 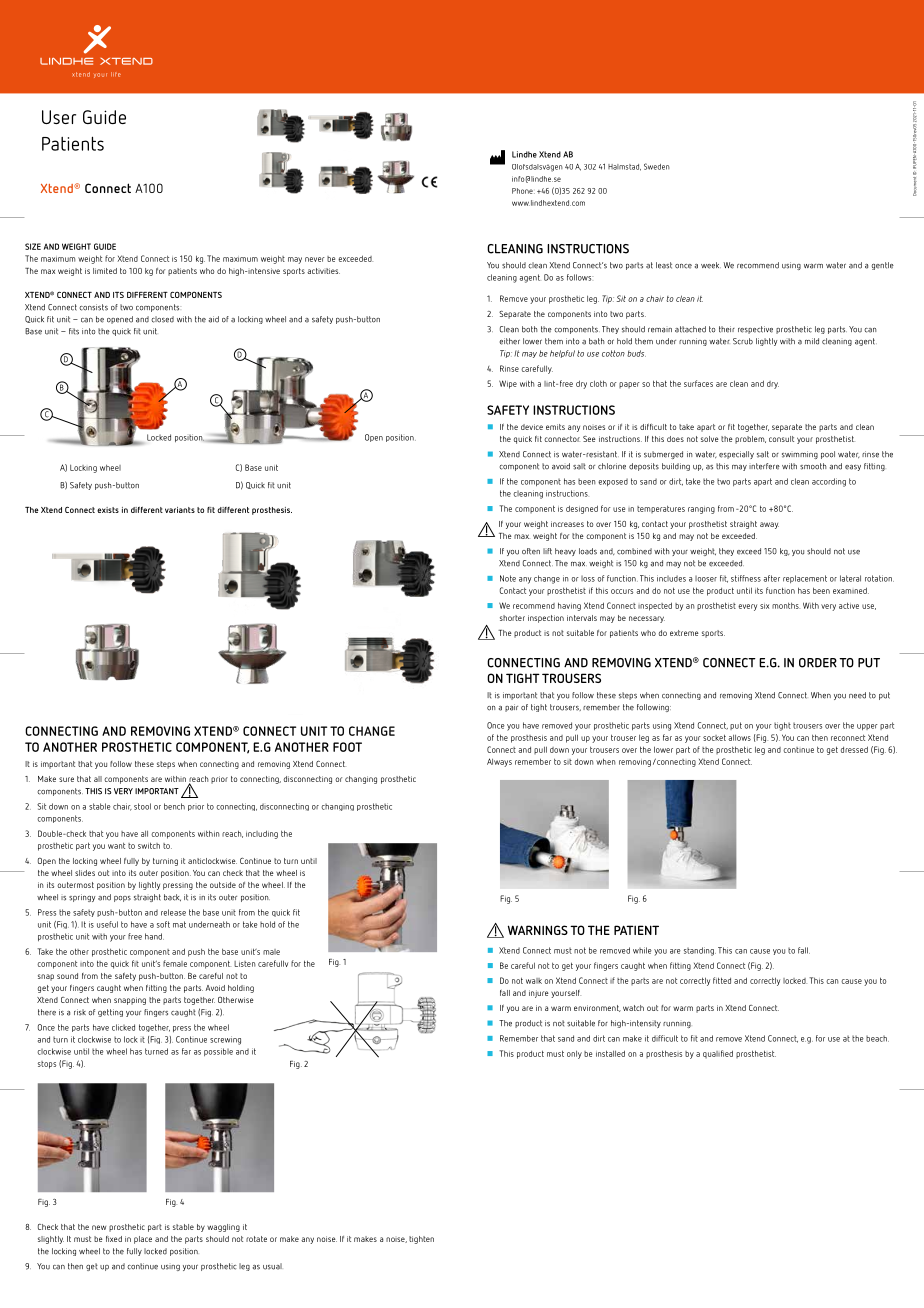 What do you see at coordinates (272, 1266) in the image?
I see `usual` at bounding box center [272, 1266].
